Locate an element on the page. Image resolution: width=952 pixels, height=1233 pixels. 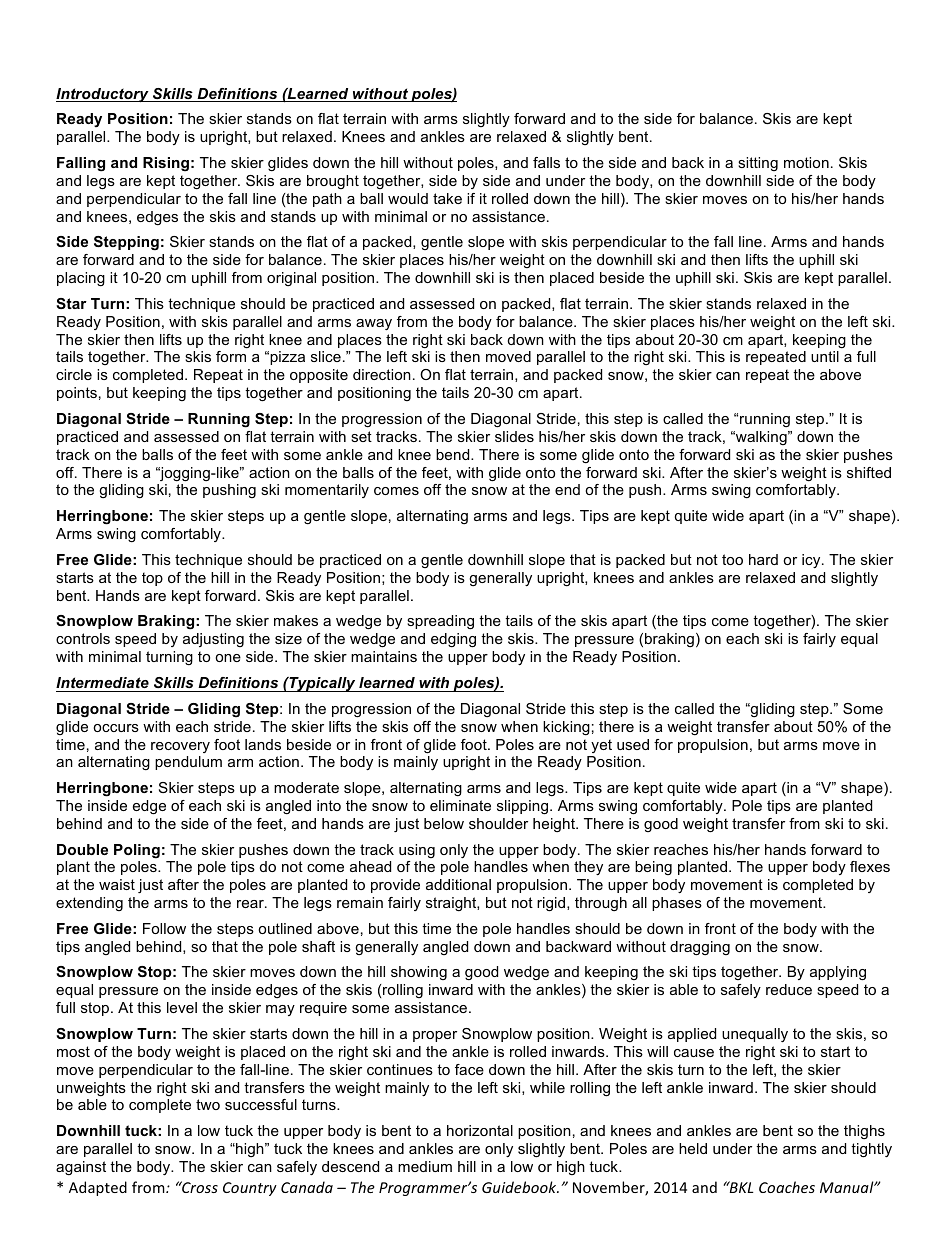
controls is located at coordinates (83, 638).
